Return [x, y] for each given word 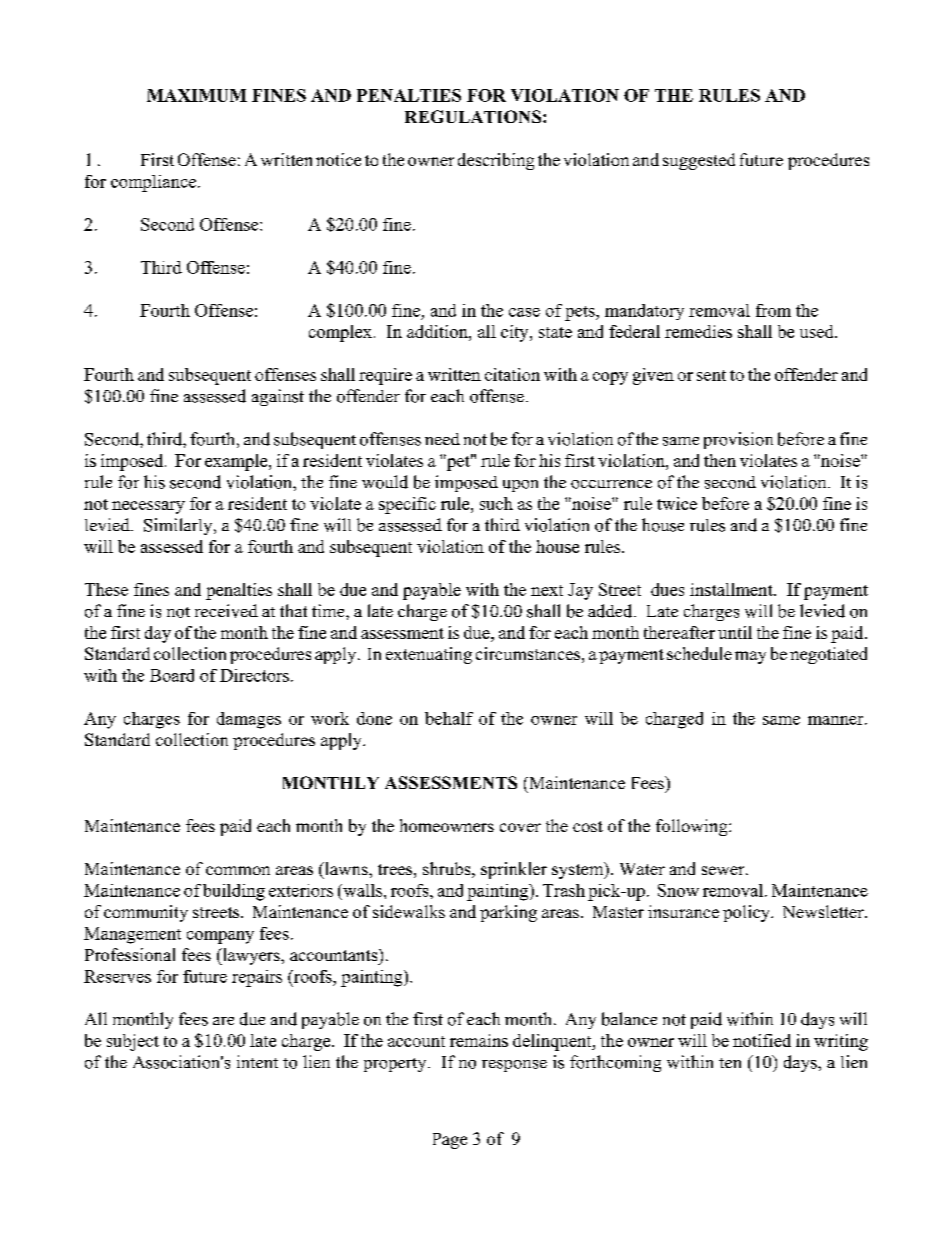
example [237, 462]
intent [257, 1061]
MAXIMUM [197, 95]
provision [738, 440]
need [442, 439]
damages [249, 720]
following [693, 827]
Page [450, 1141]
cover [520, 827]
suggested [699, 161]
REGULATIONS [474, 116]
